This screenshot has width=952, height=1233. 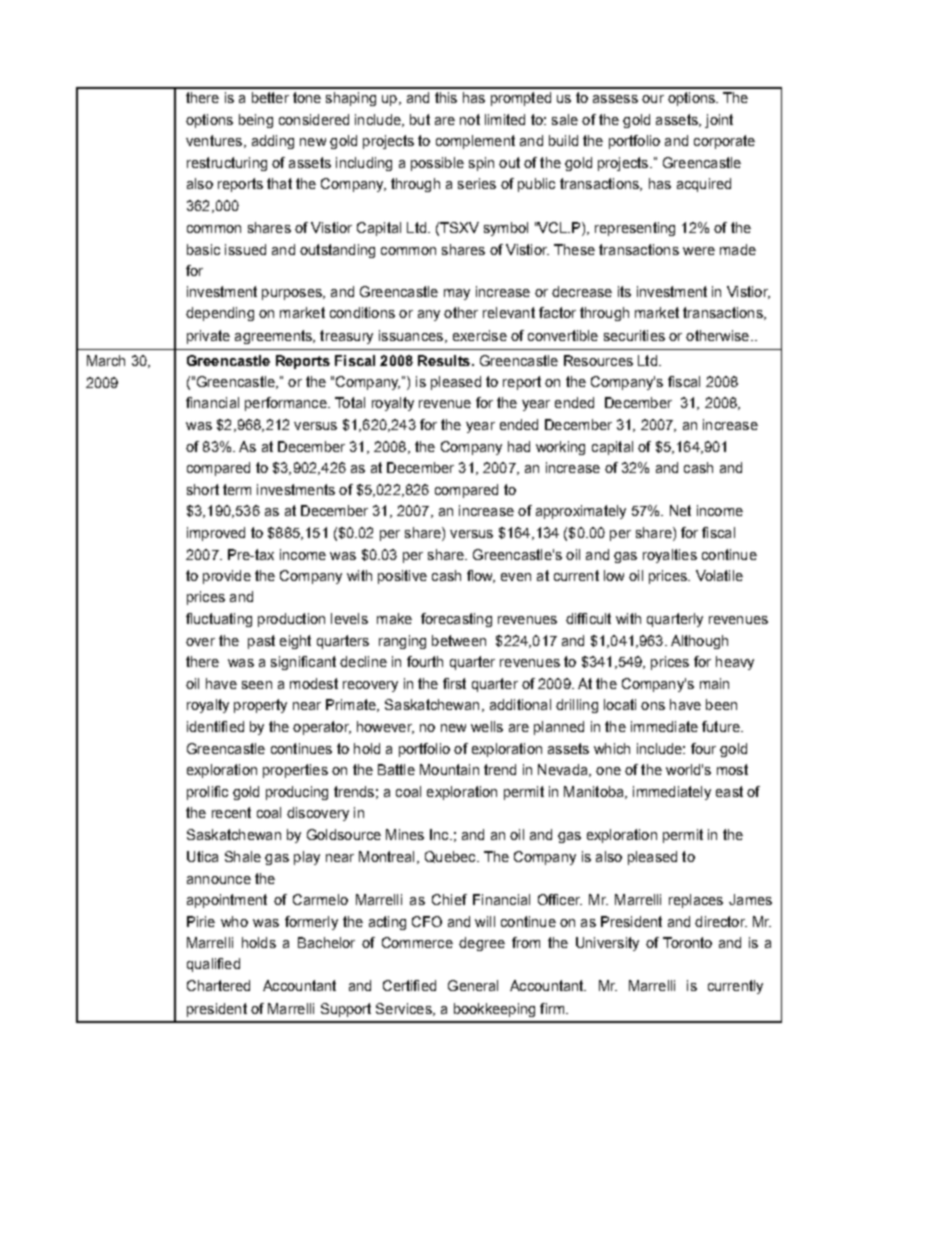 I want to click on joint, so click(x=719, y=121).
